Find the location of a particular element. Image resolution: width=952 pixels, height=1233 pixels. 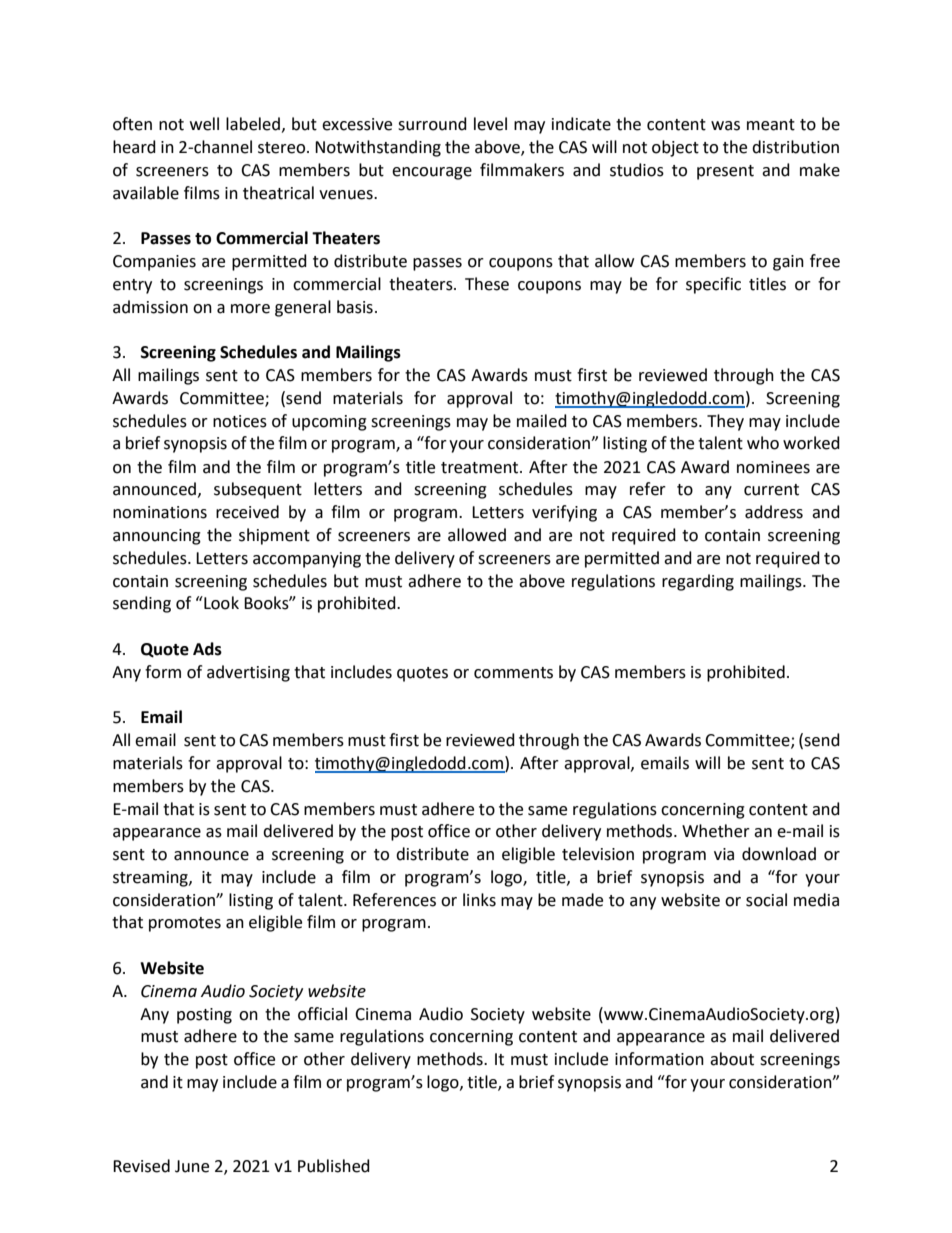

promotes is located at coordinates (185, 924).
